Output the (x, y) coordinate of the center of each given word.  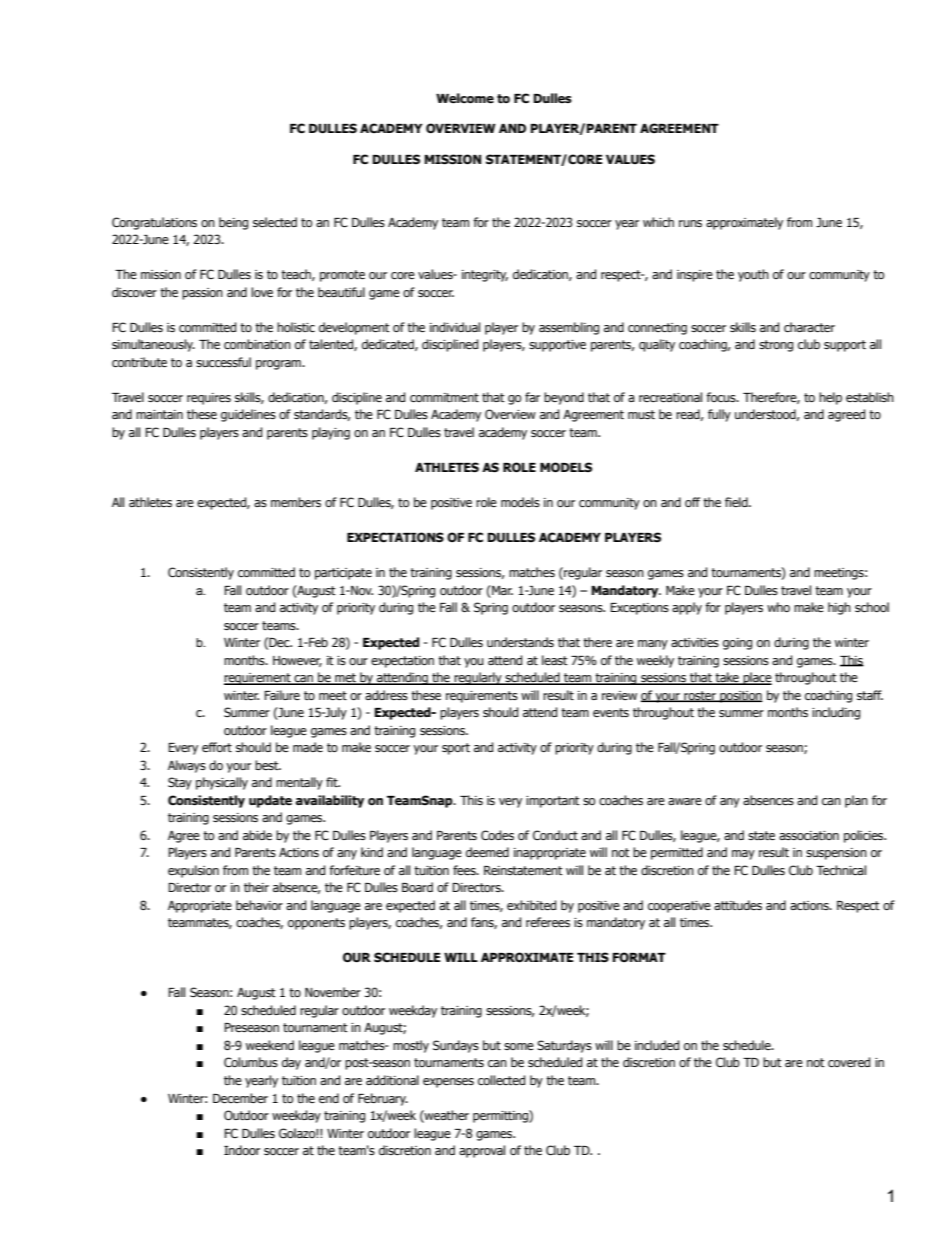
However (297, 661)
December (240, 1098)
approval (482, 1151)
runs (690, 223)
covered (849, 1062)
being (233, 223)
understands (520, 642)
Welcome (465, 98)
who (778, 607)
